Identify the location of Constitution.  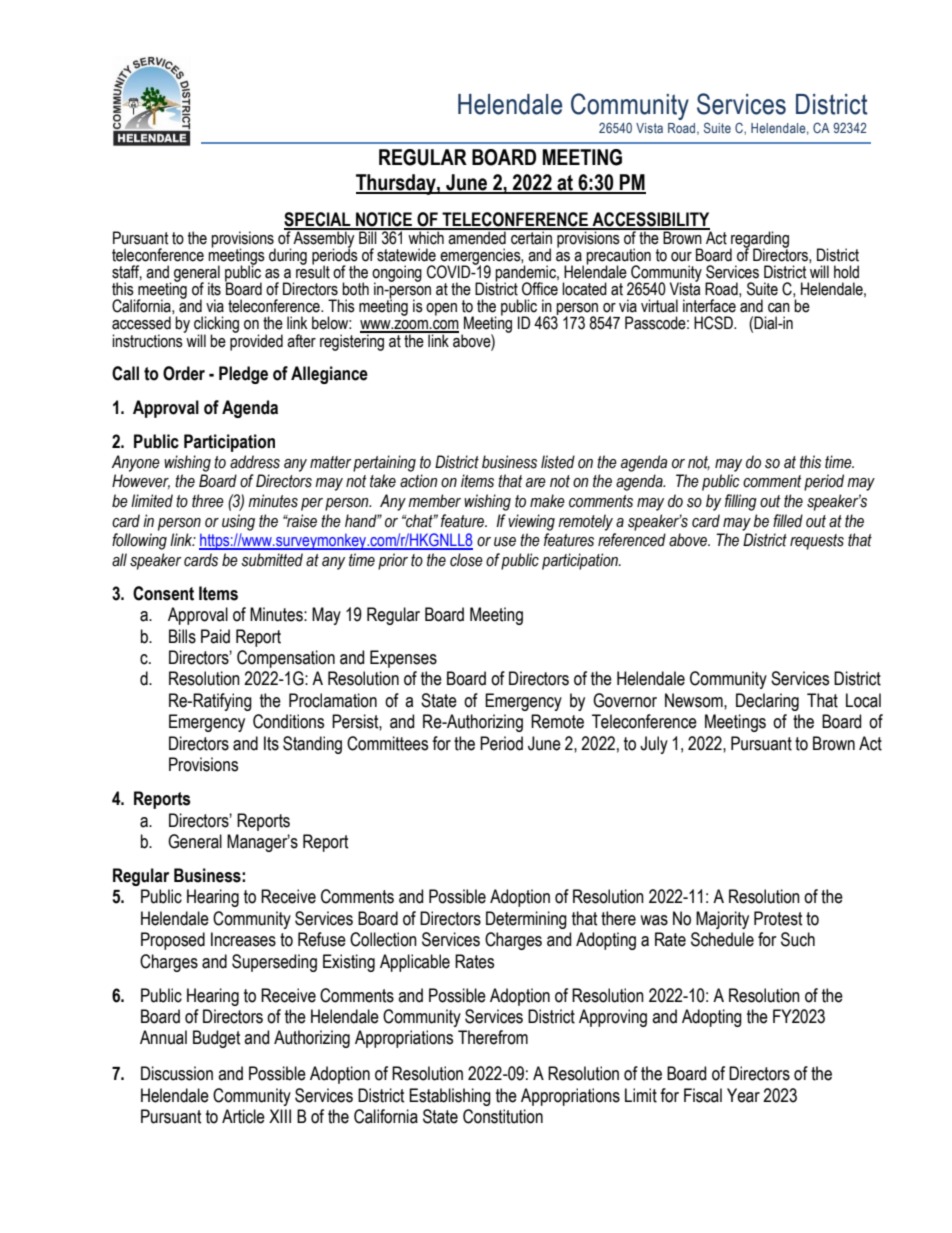
(503, 1116).
